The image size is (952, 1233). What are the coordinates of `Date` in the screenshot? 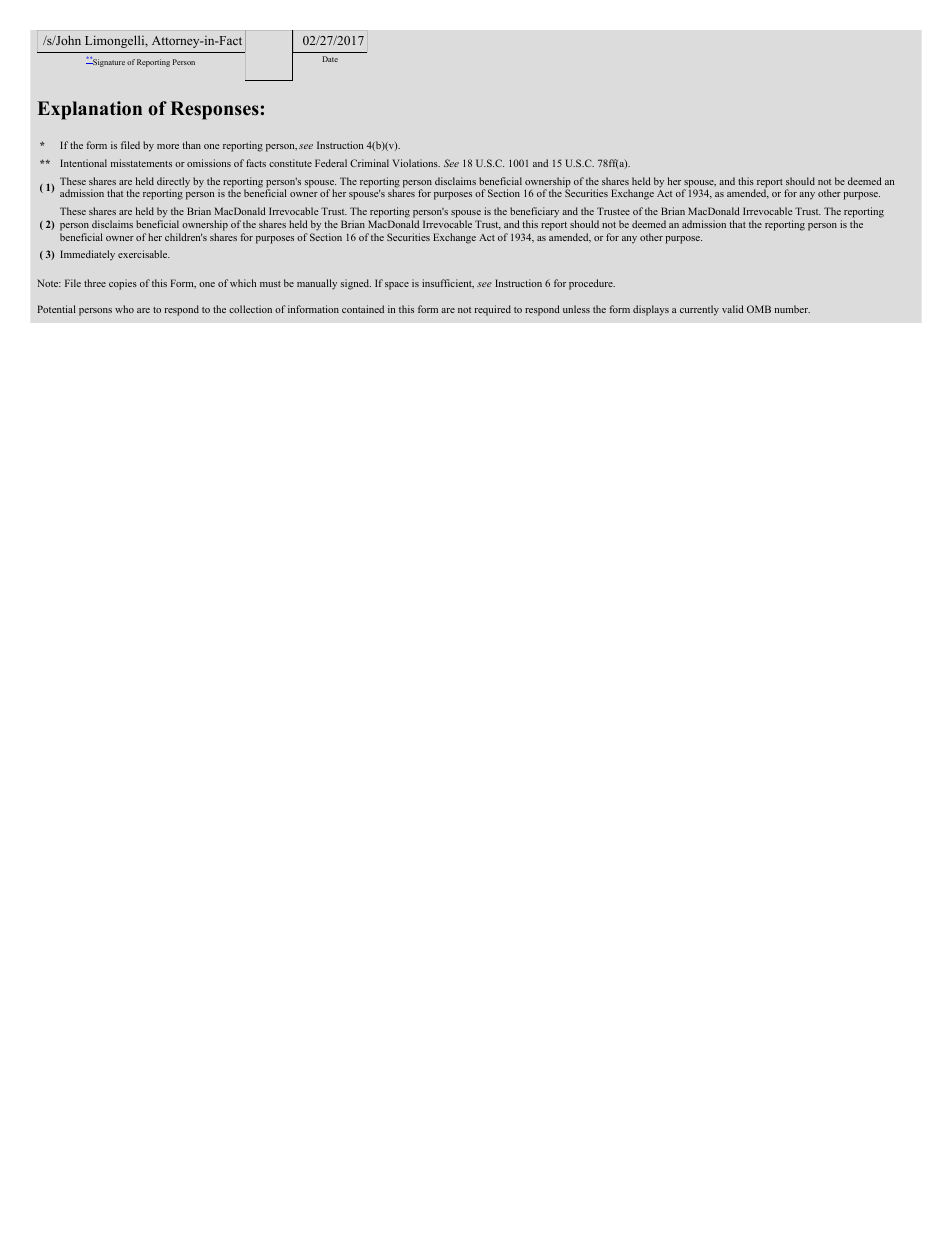 It's located at (330, 59).
